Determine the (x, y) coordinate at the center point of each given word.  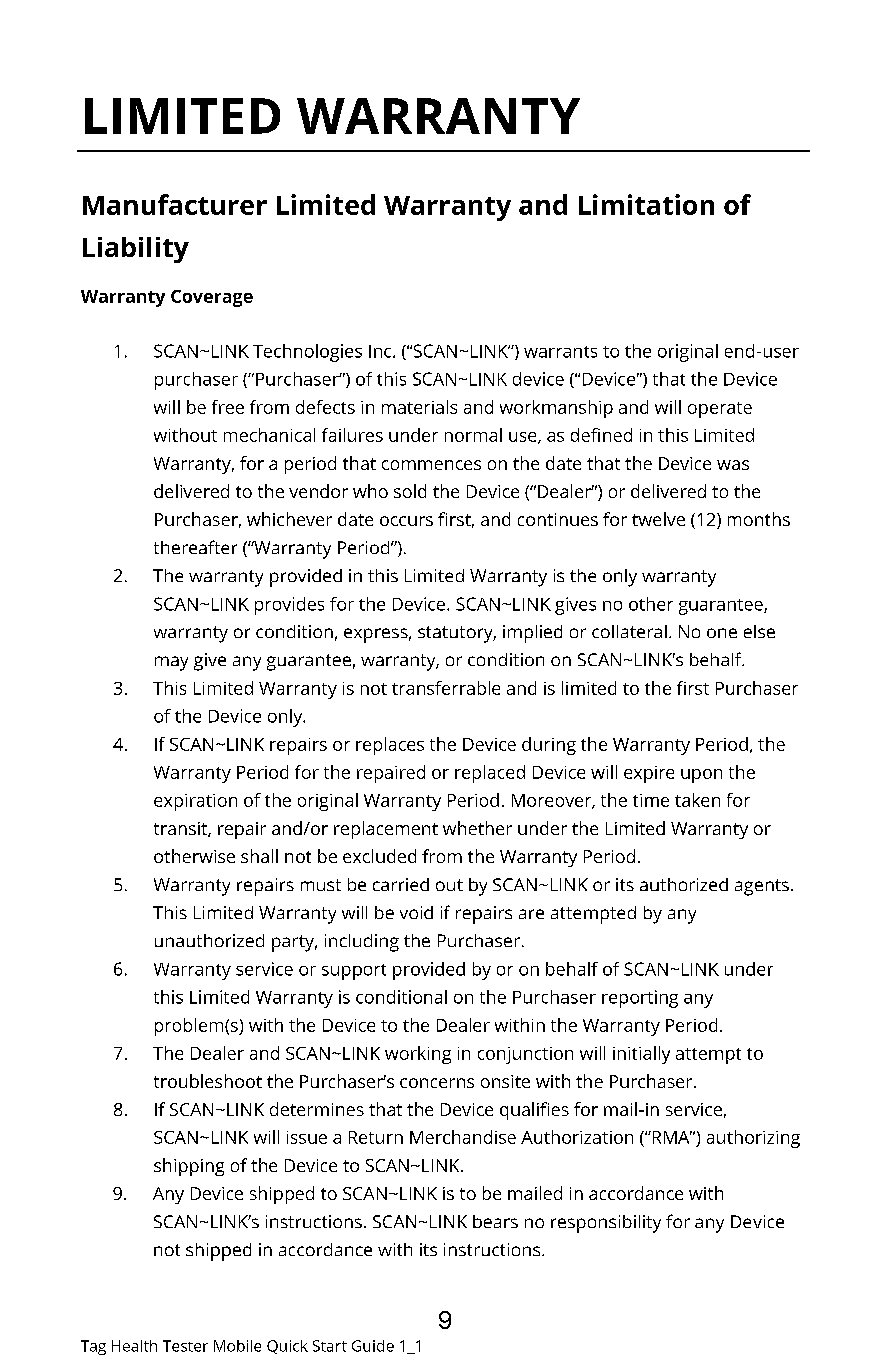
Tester (185, 1346)
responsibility (606, 1224)
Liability (136, 250)
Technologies (307, 353)
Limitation (646, 204)
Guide (373, 1346)
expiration (195, 802)
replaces (390, 746)
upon (701, 776)
